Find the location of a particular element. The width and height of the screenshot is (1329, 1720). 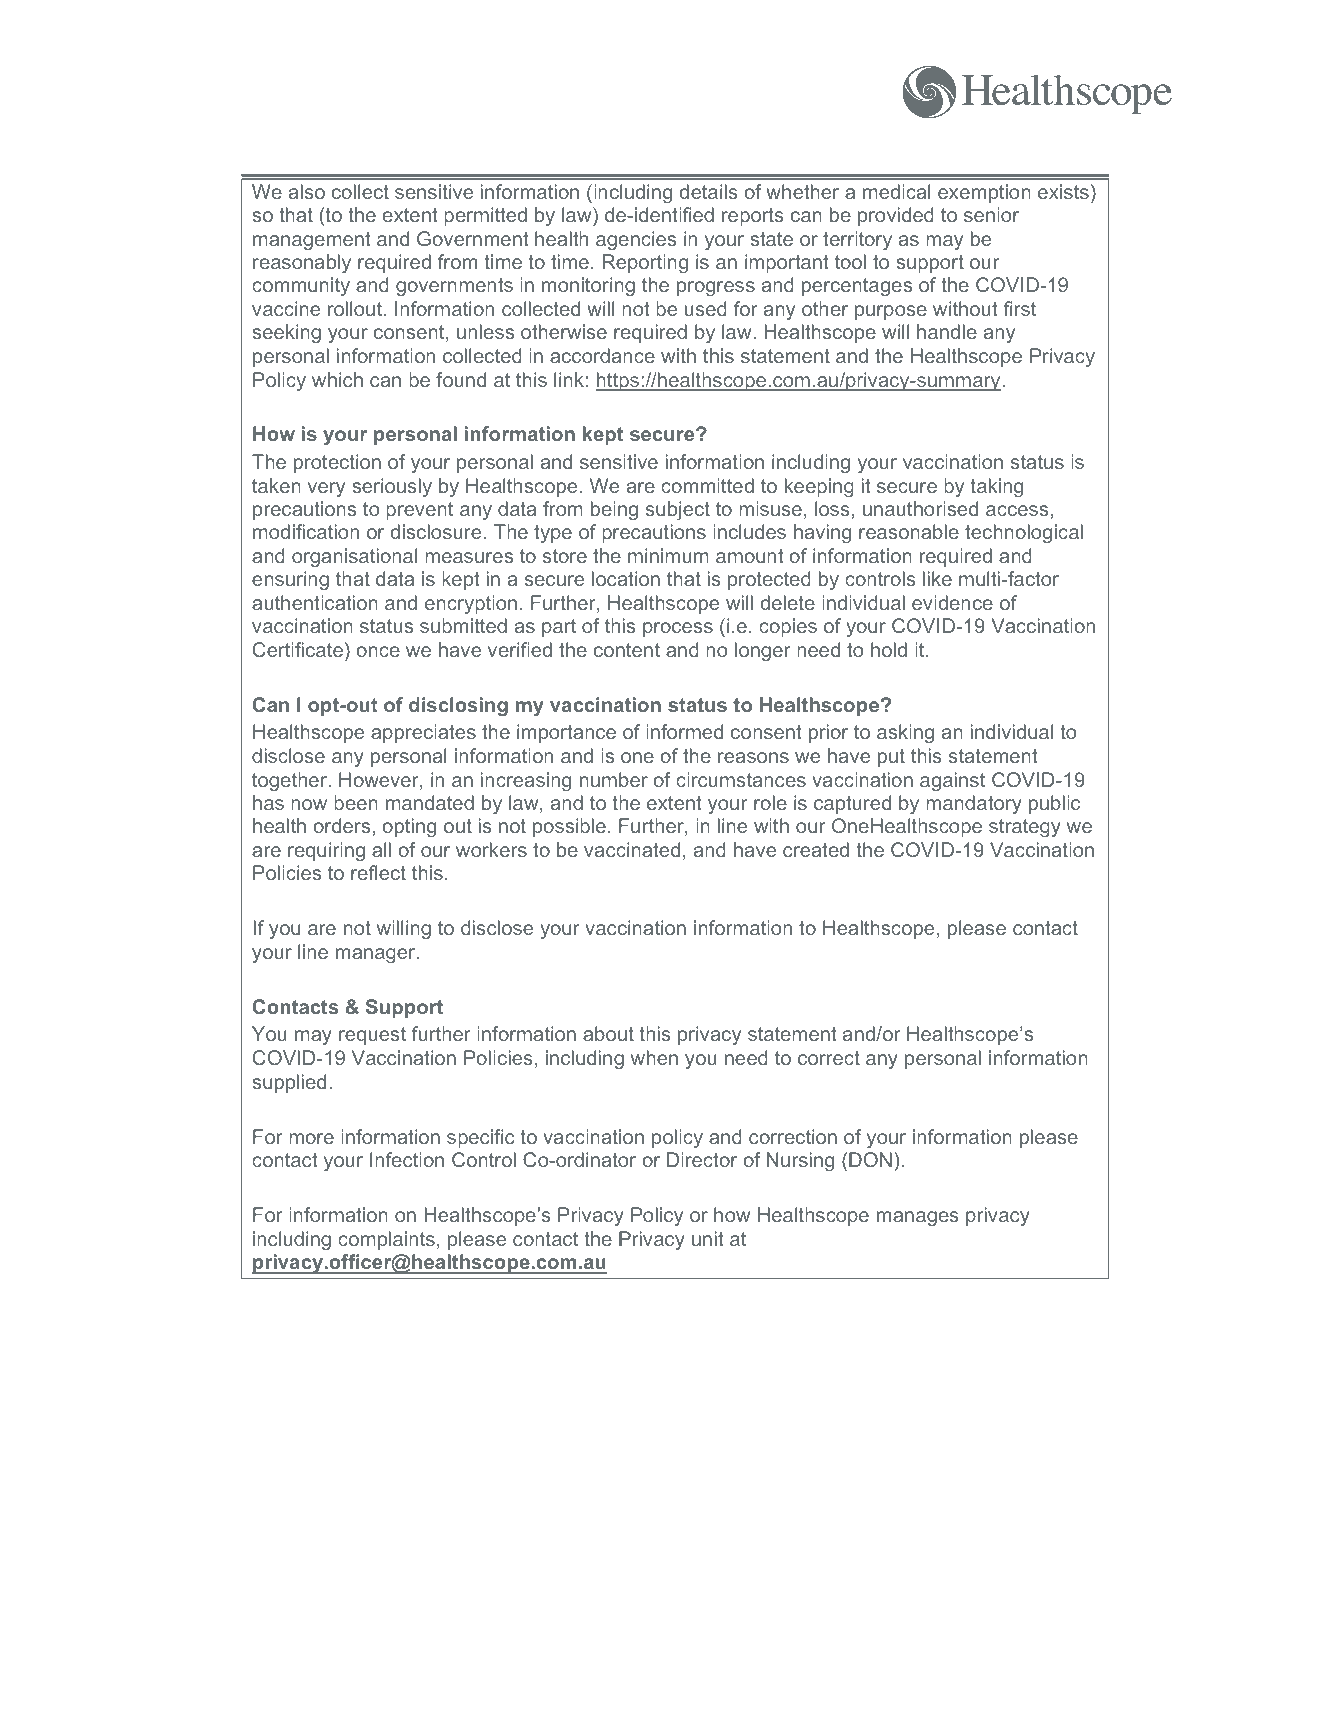

appreciates is located at coordinates (423, 733).
